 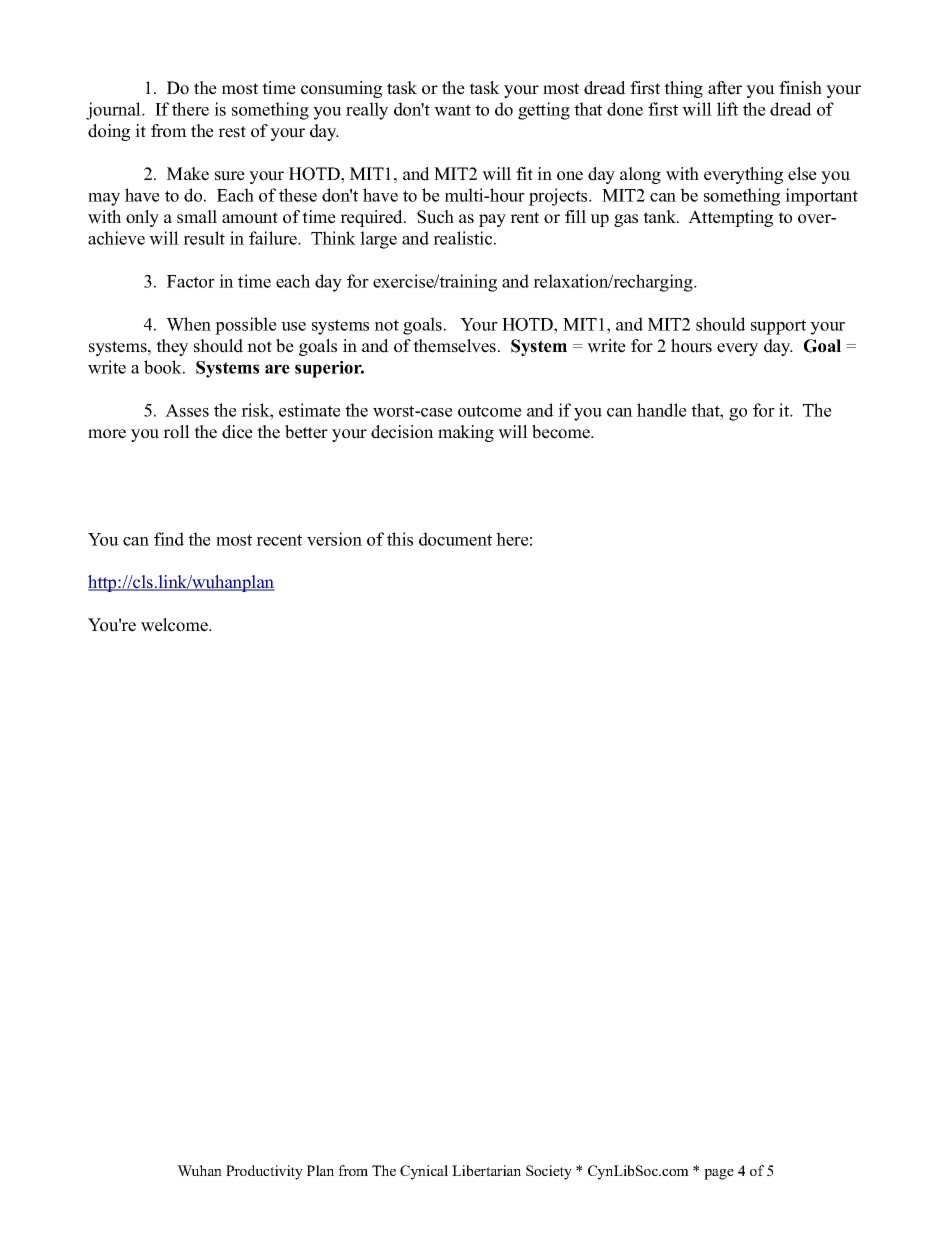 I want to click on Cynical, so click(x=424, y=1172).
